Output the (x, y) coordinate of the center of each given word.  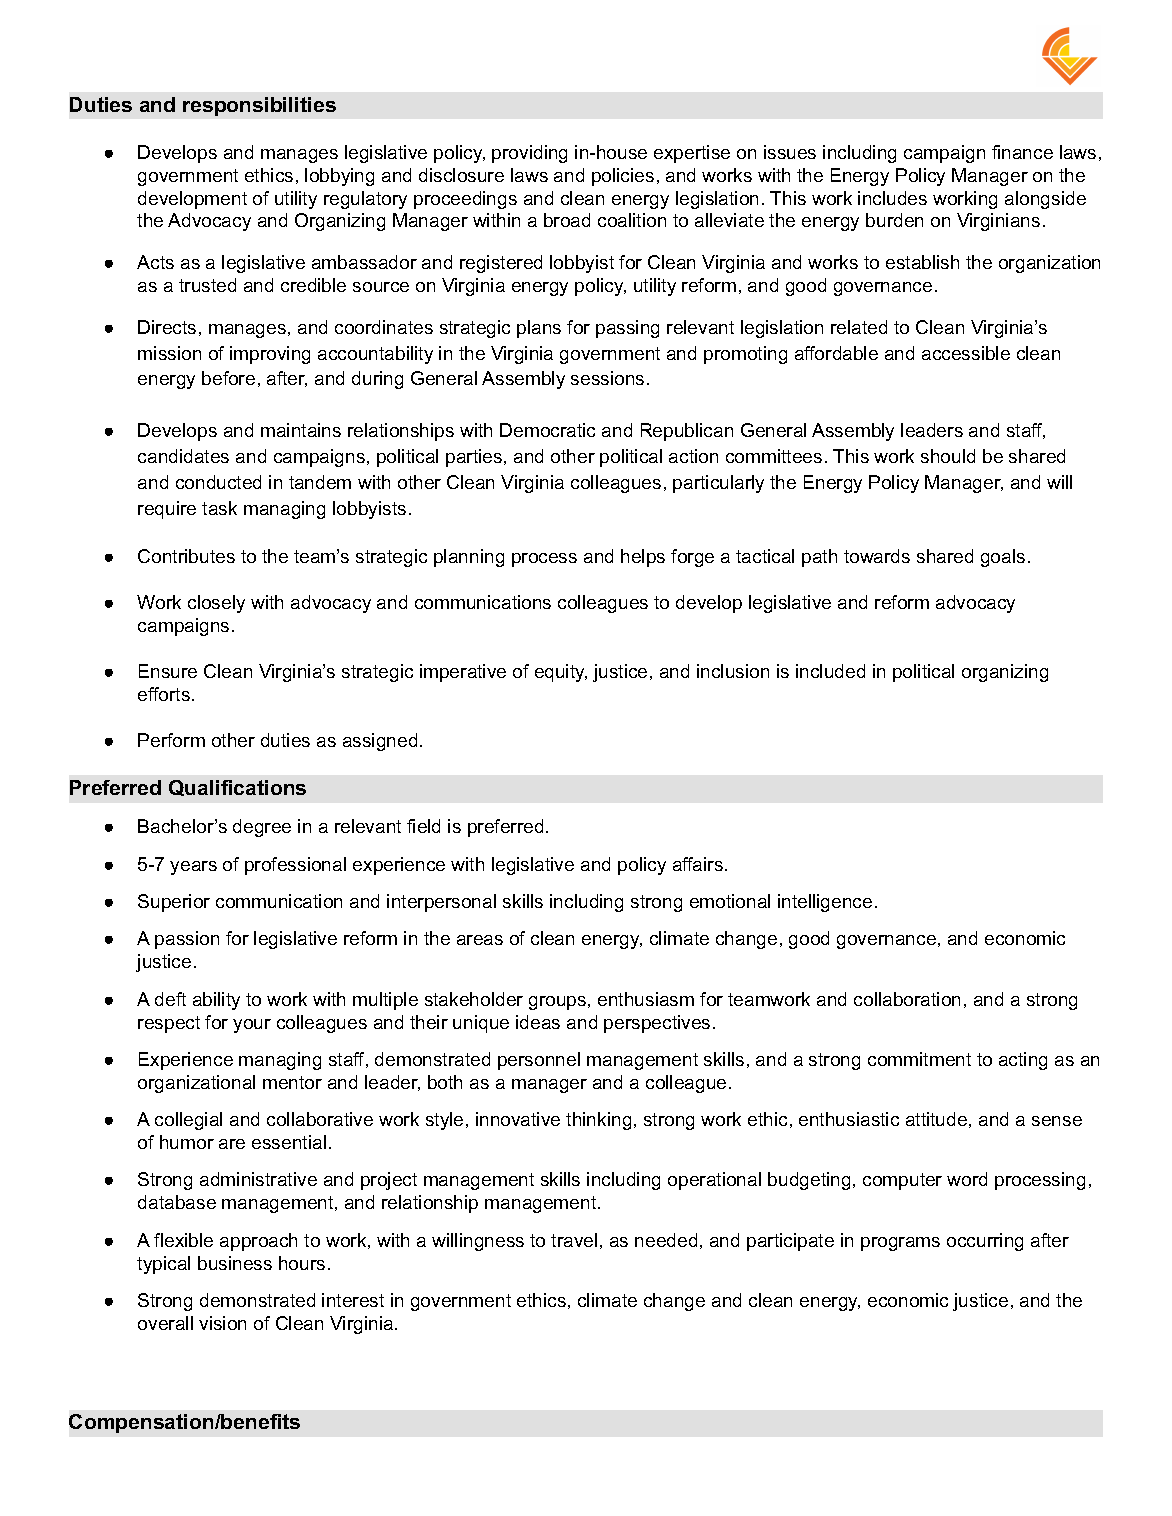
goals (1003, 558)
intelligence (825, 903)
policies (623, 177)
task (219, 508)
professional (295, 866)
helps (643, 558)
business (235, 1263)
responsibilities (259, 106)
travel (574, 1240)
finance (1022, 152)
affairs (699, 864)
